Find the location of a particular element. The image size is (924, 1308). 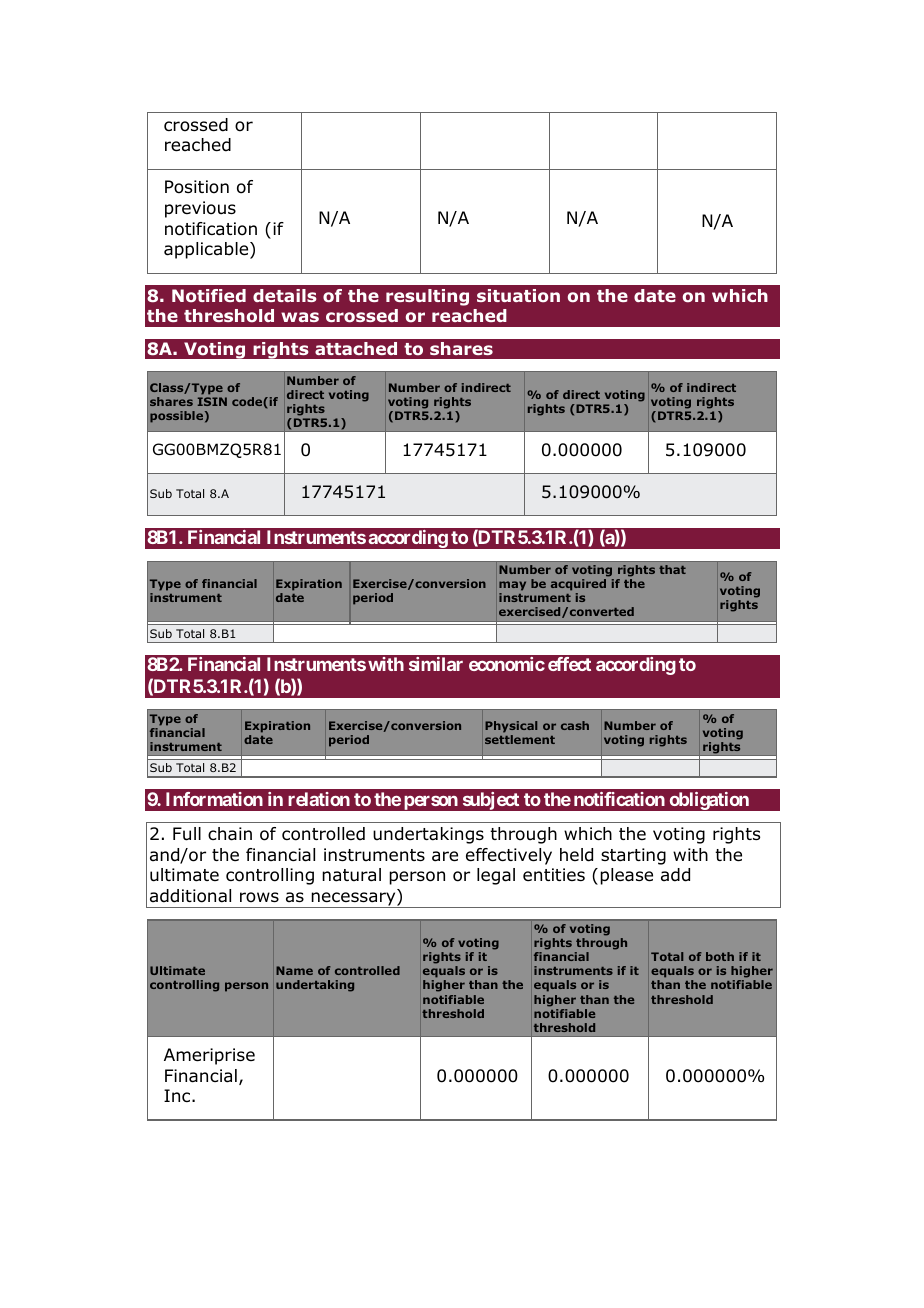

situation is located at coordinates (518, 296).
